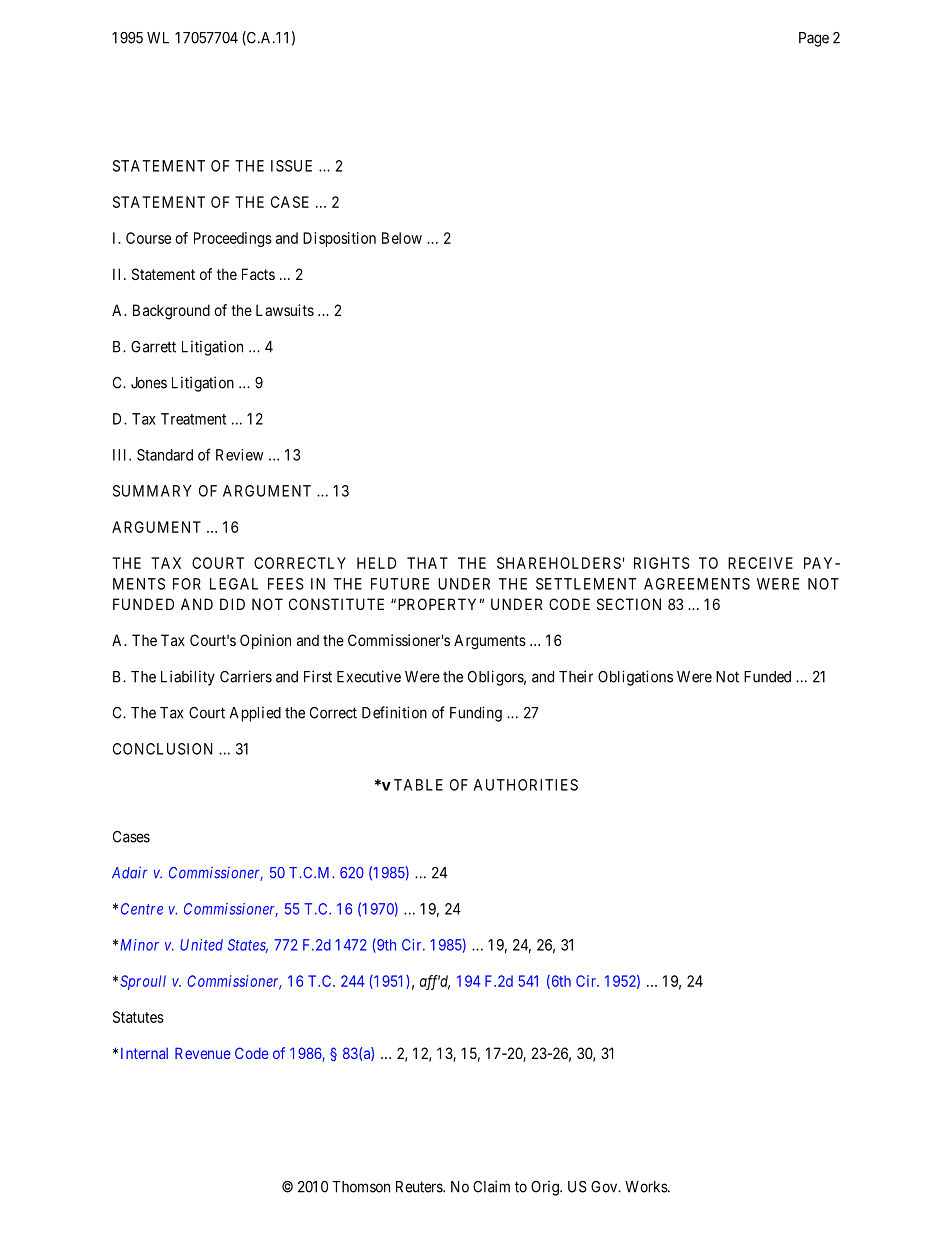 The width and height of the document is (952, 1233). I want to click on RIGHTS, so click(662, 563).
